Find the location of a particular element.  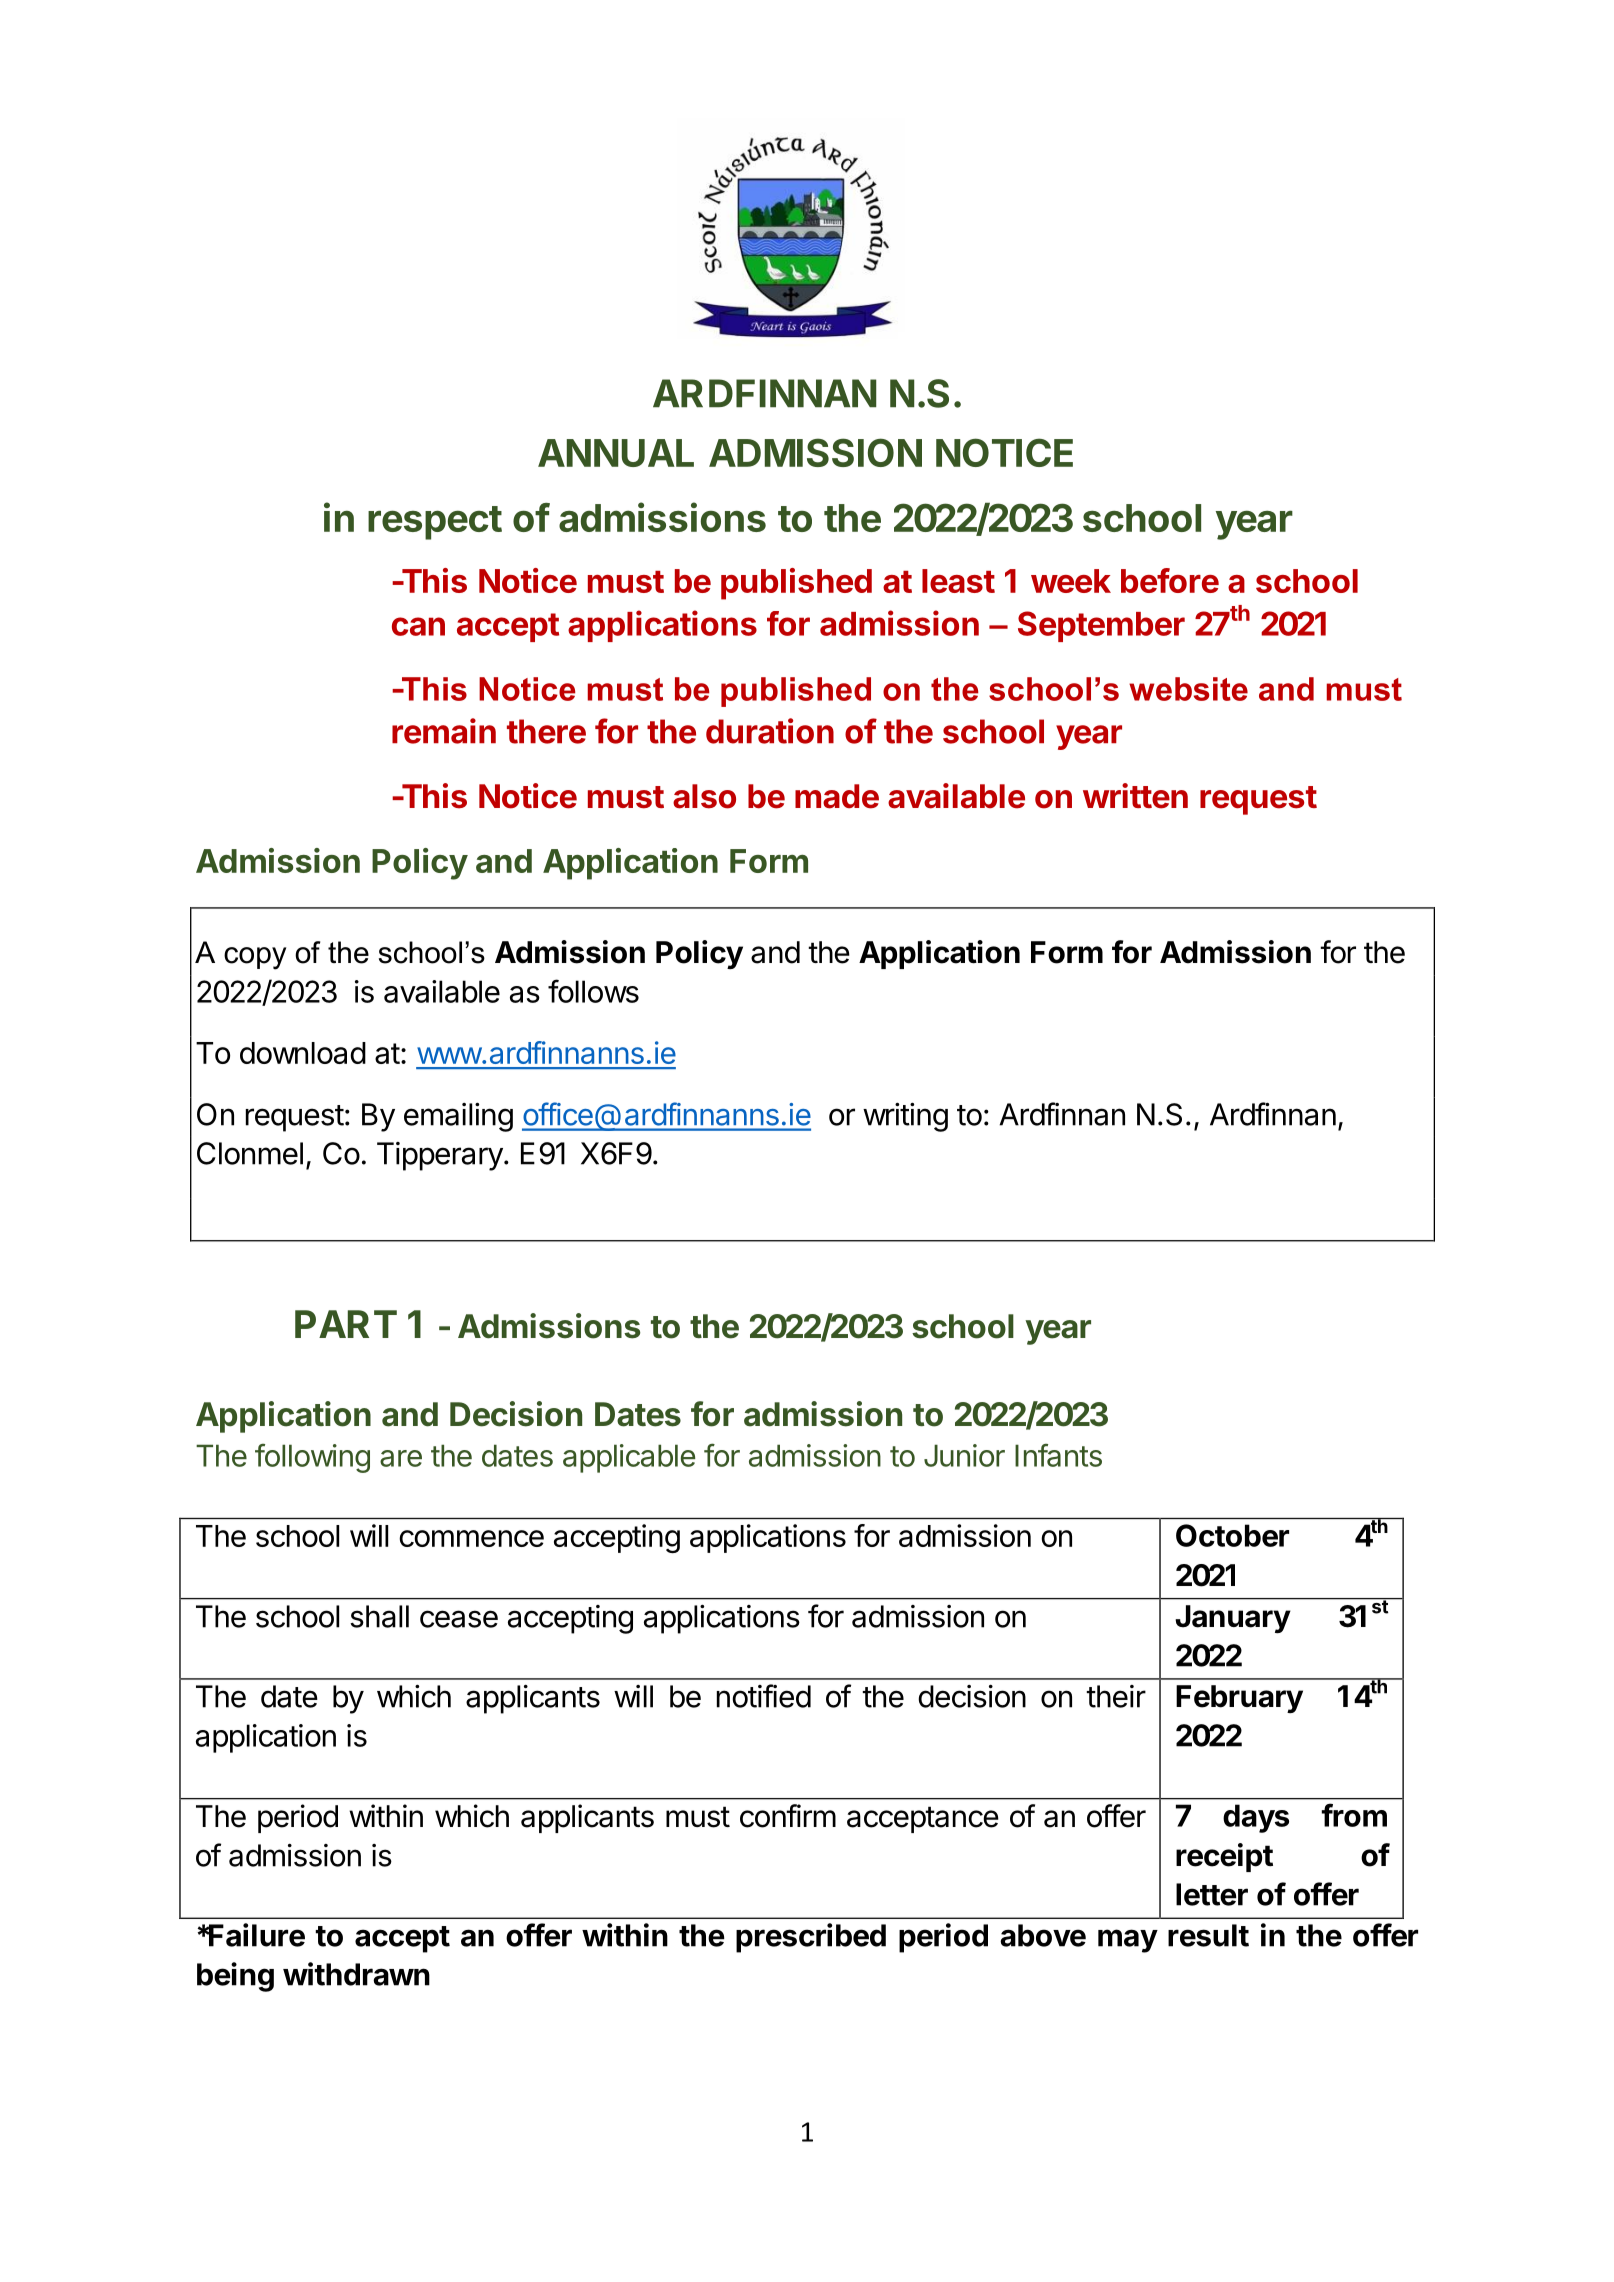

withdrawn is located at coordinates (356, 1974).
